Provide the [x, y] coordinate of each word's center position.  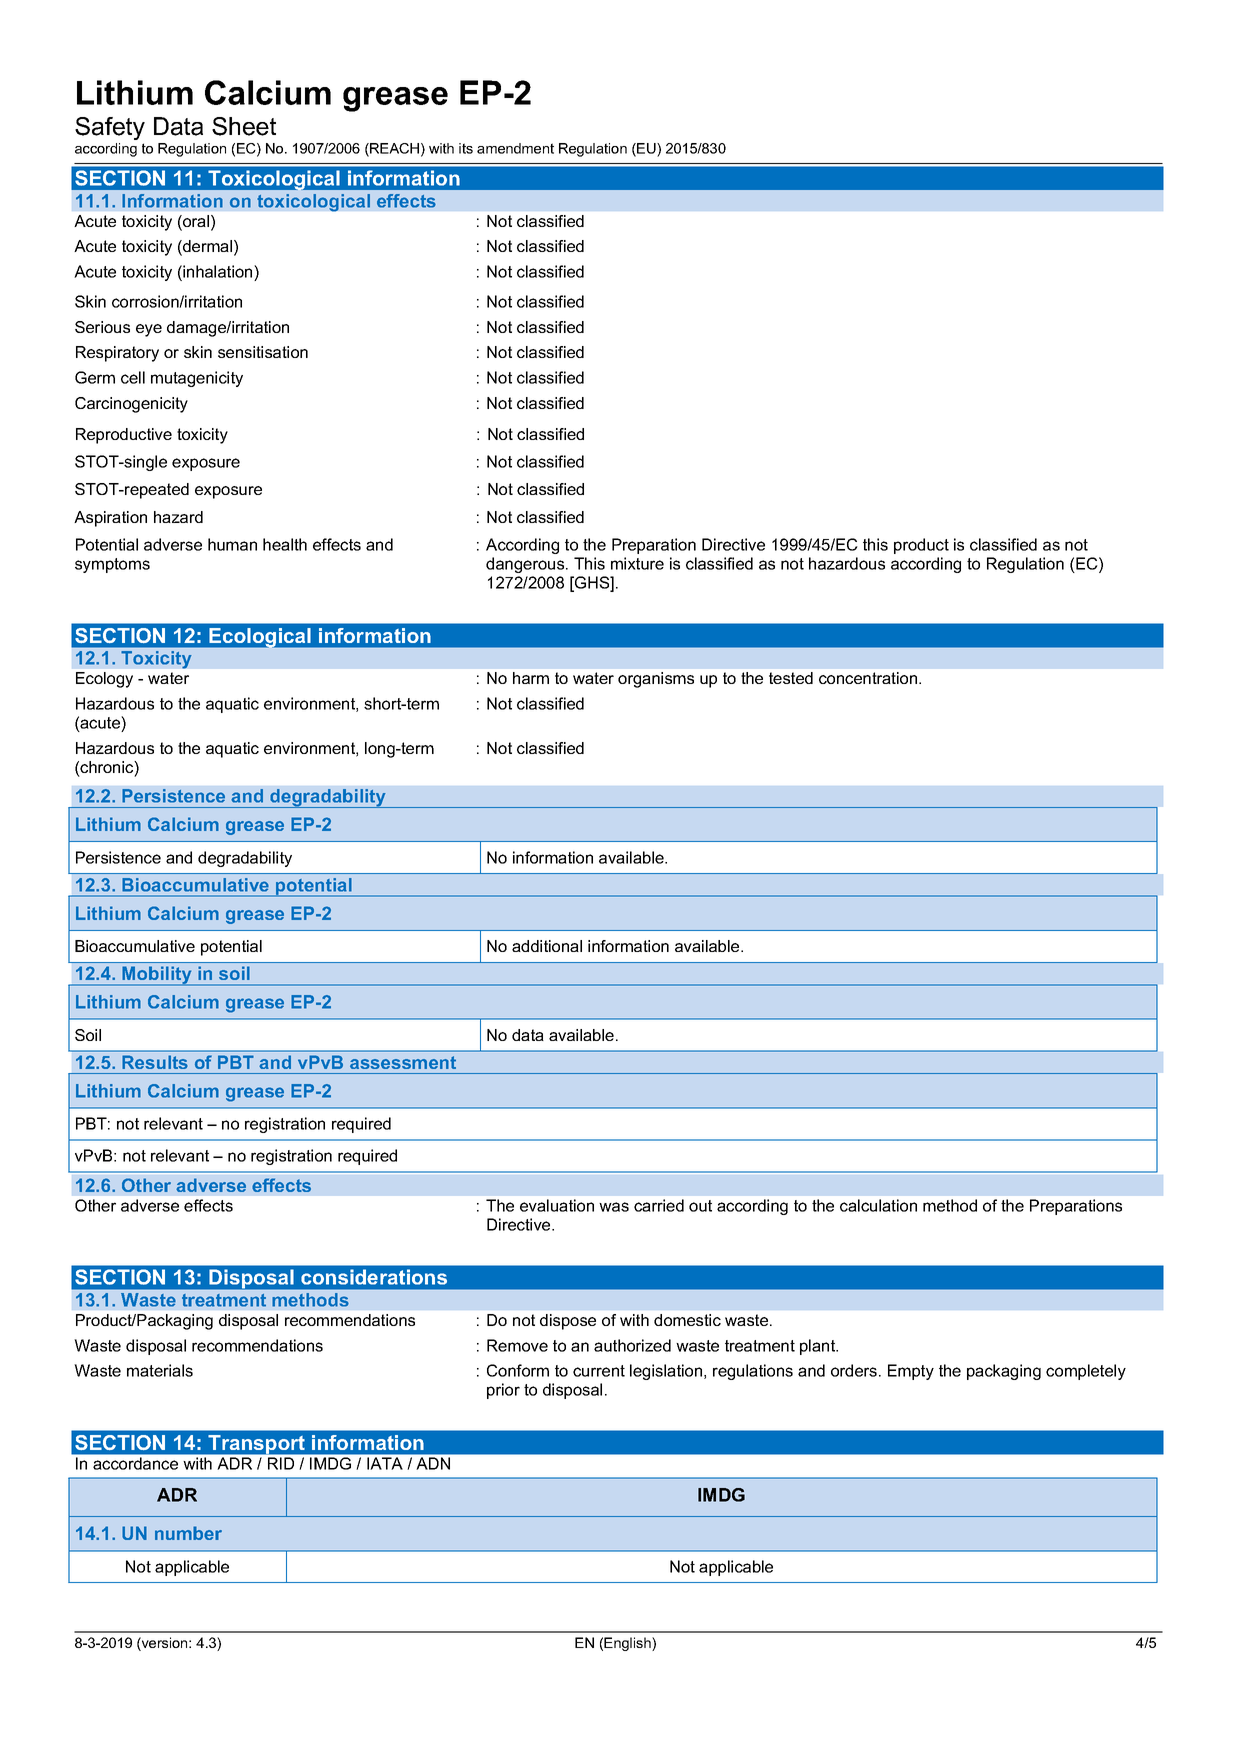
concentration [869, 678]
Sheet [244, 126]
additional [547, 946]
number [188, 1533]
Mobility [157, 976]
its [466, 148]
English [628, 1644]
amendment [515, 148]
